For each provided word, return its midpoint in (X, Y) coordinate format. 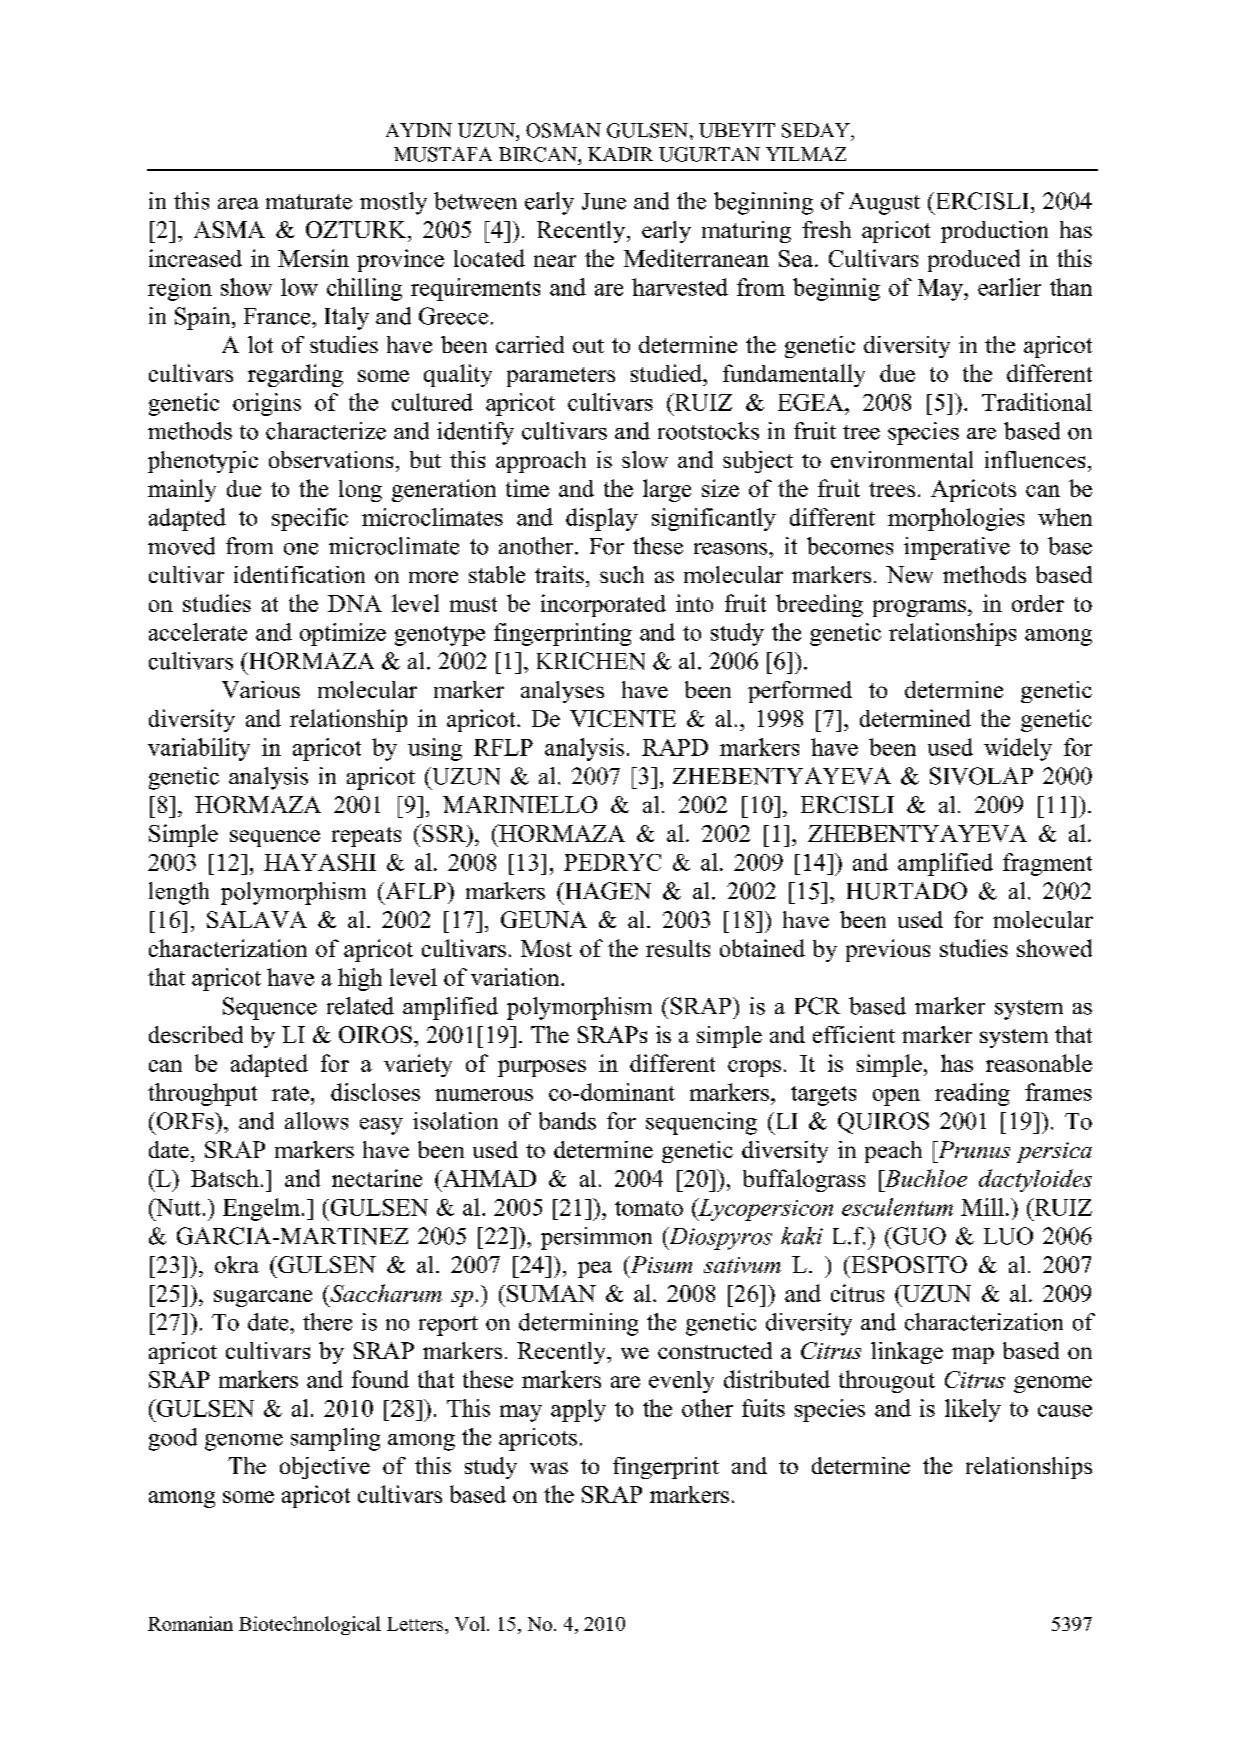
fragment (1047, 864)
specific (310, 519)
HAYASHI (320, 862)
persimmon (596, 1238)
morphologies (956, 519)
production (994, 232)
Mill (982, 1207)
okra (237, 1264)
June (604, 201)
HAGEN (606, 891)
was (549, 1468)
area (238, 204)
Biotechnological (310, 1625)
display (602, 519)
